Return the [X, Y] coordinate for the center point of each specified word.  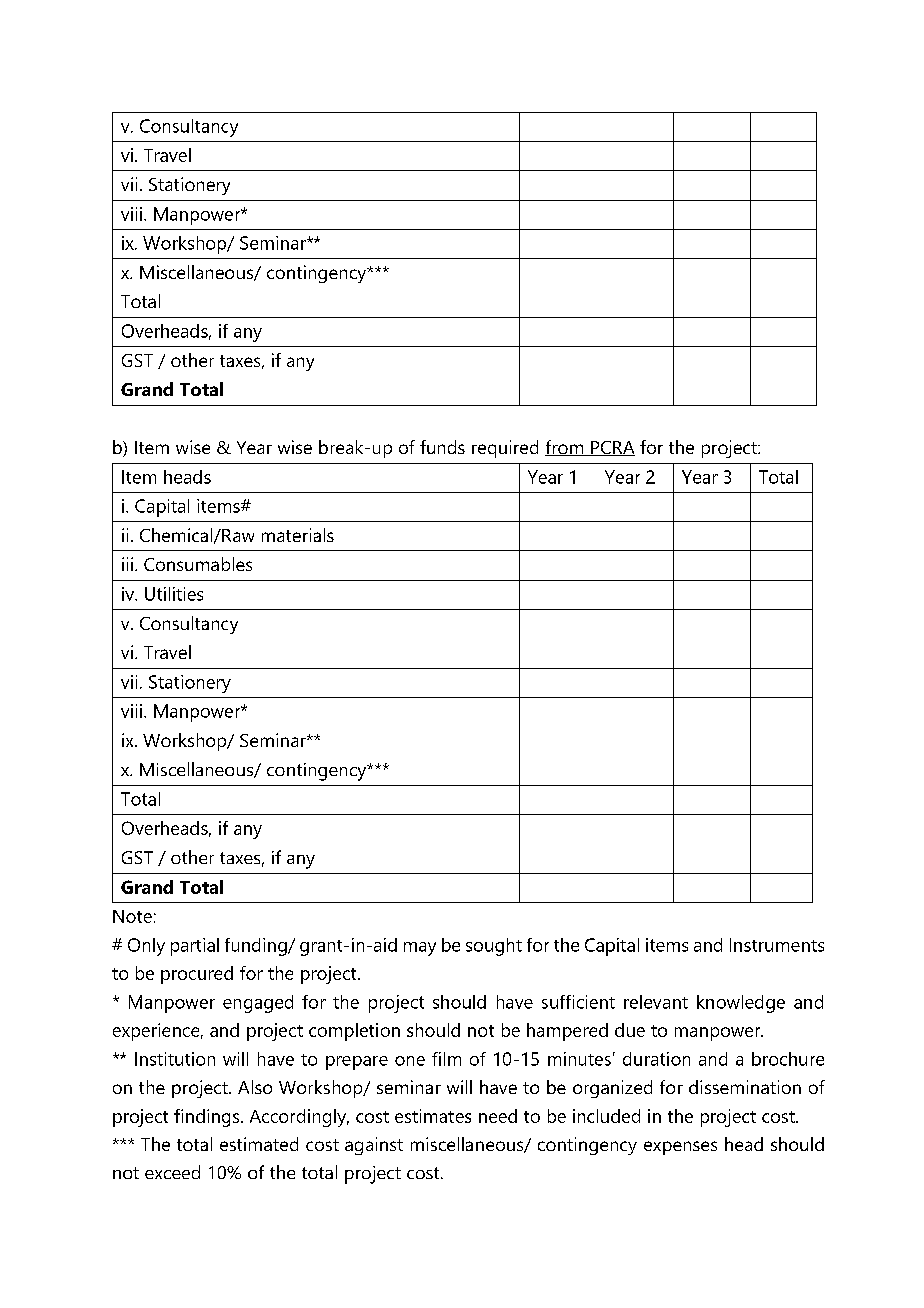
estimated [259, 1144]
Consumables [198, 564]
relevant [656, 1002]
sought [494, 947]
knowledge [741, 1004]
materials [298, 535]
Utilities [174, 594]
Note [132, 916]
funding [257, 947]
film [446, 1059]
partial [195, 947]
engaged [258, 1004]
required [505, 449]
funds [442, 447]
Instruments [777, 945]
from [565, 448]
